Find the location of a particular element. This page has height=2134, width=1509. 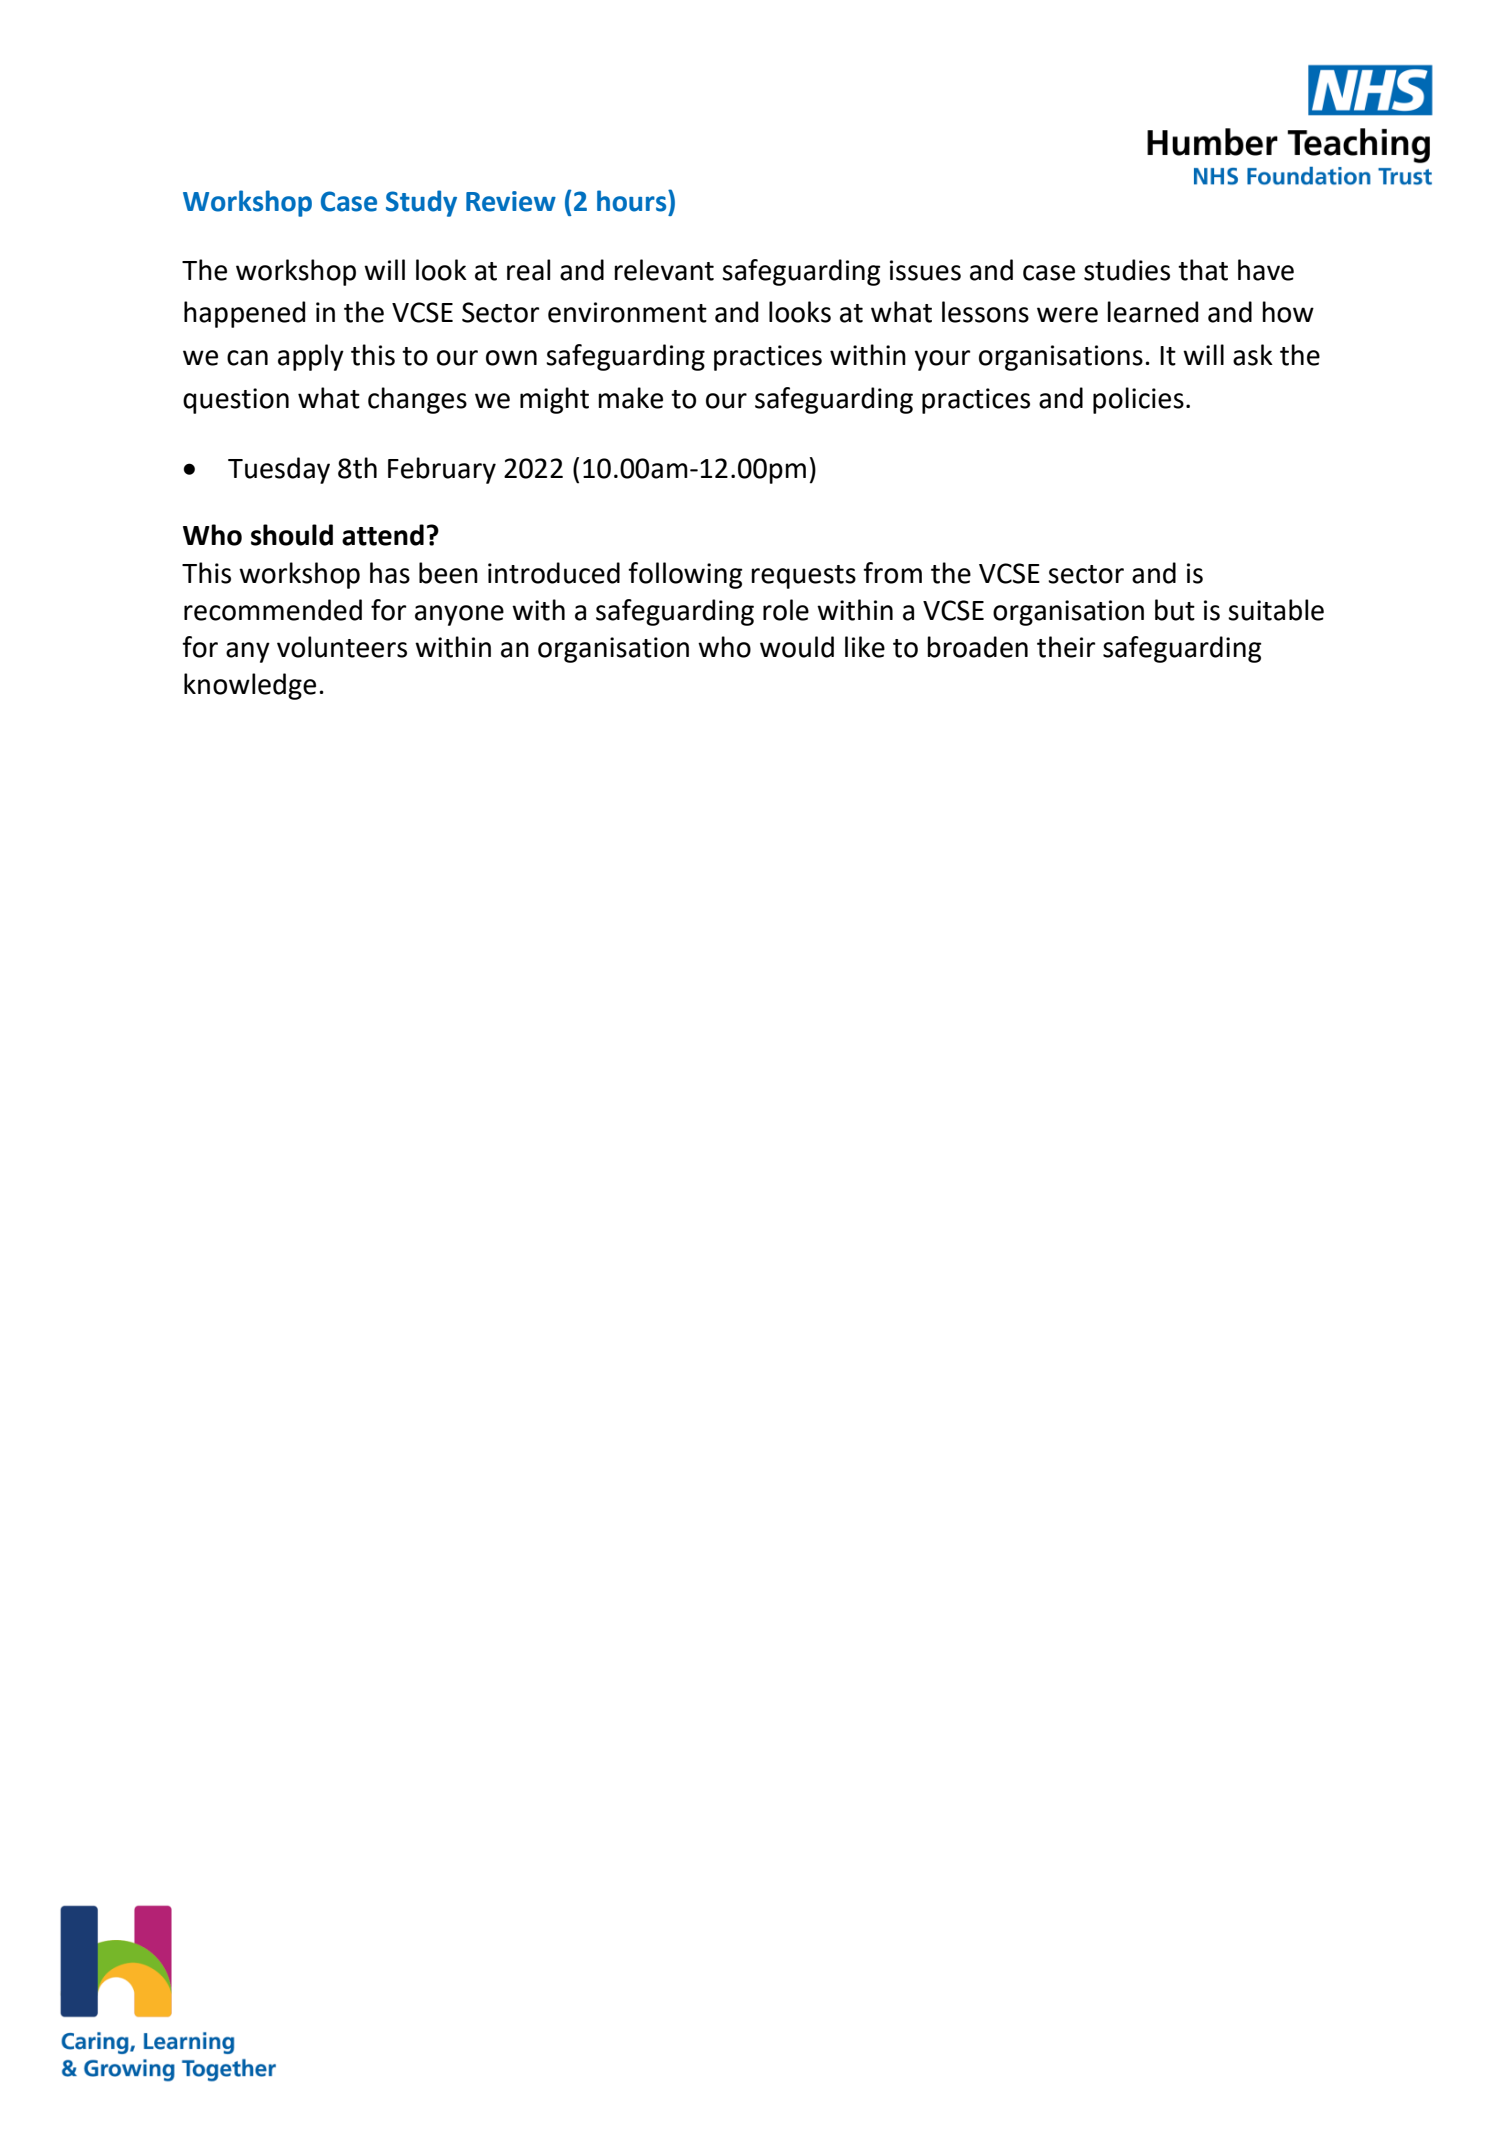

has is located at coordinates (390, 573).
